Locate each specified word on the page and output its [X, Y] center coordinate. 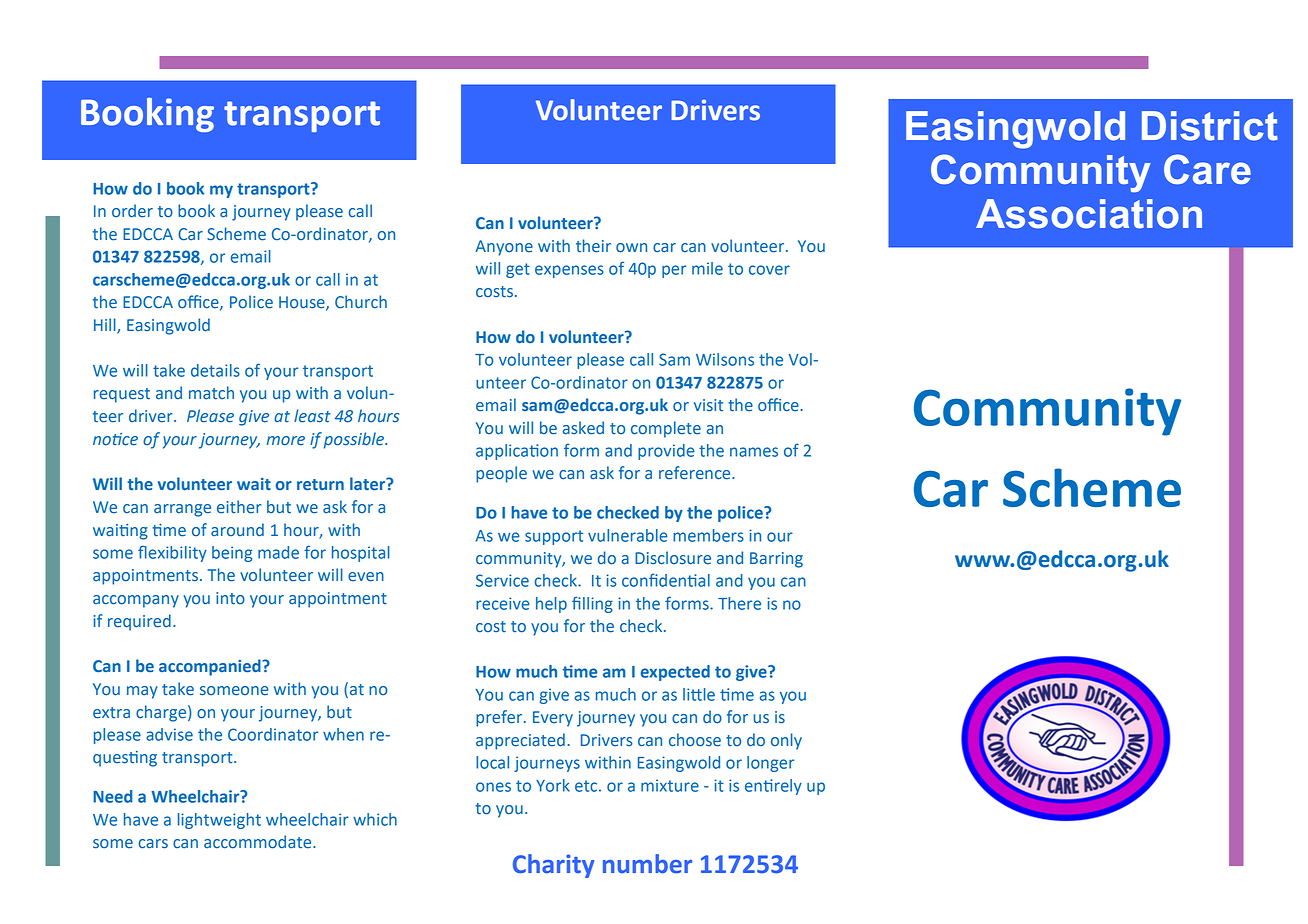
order [132, 211]
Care [1207, 169]
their [593, 246]
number [647, 864]
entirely [773, 787]
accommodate [259, 842]
